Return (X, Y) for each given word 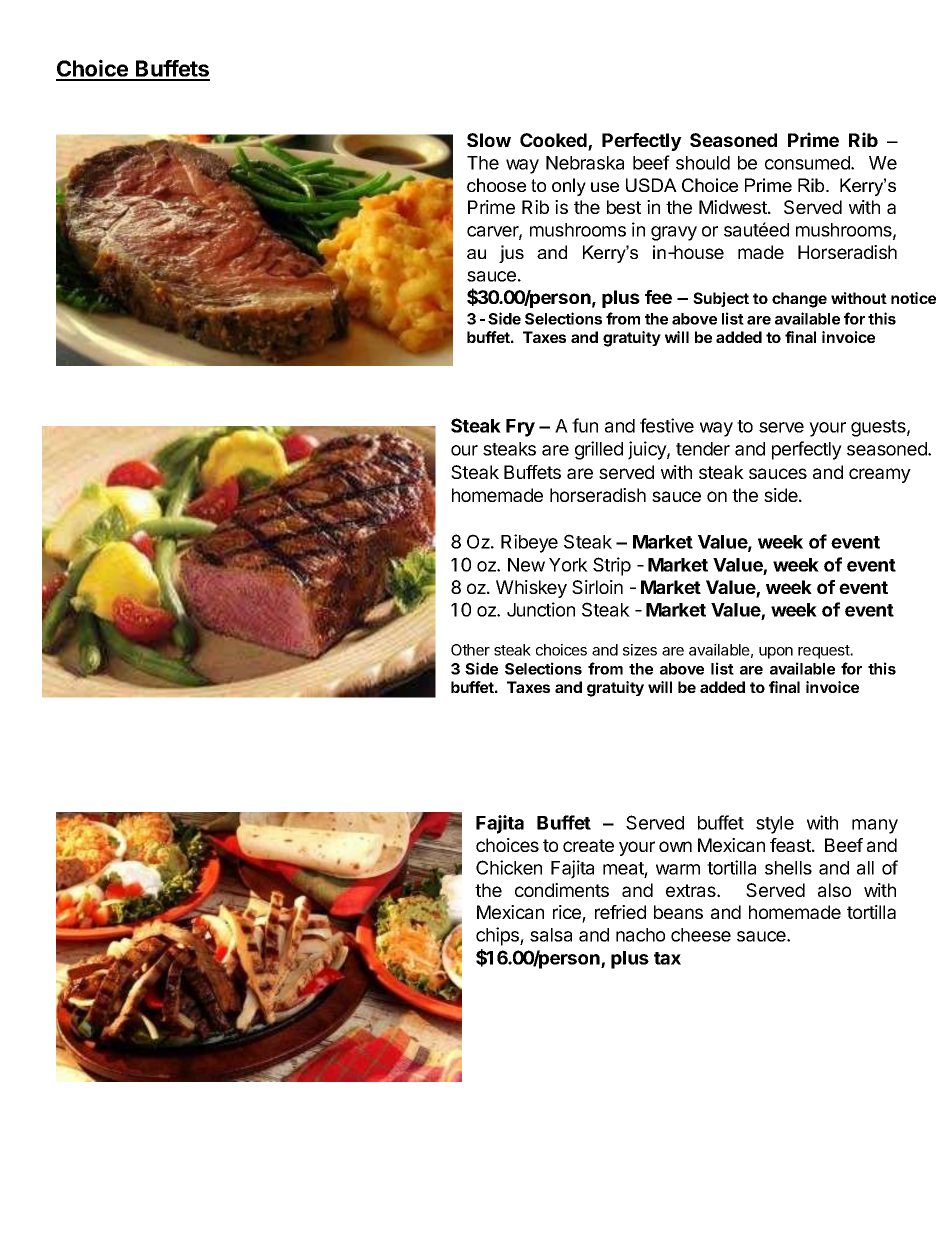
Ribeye (529, 543)
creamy (880, 475)
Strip (612, 566)
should (703, 163)
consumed (808, 163)
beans (678, 912)
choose (496, 185)
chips (498, 936)
